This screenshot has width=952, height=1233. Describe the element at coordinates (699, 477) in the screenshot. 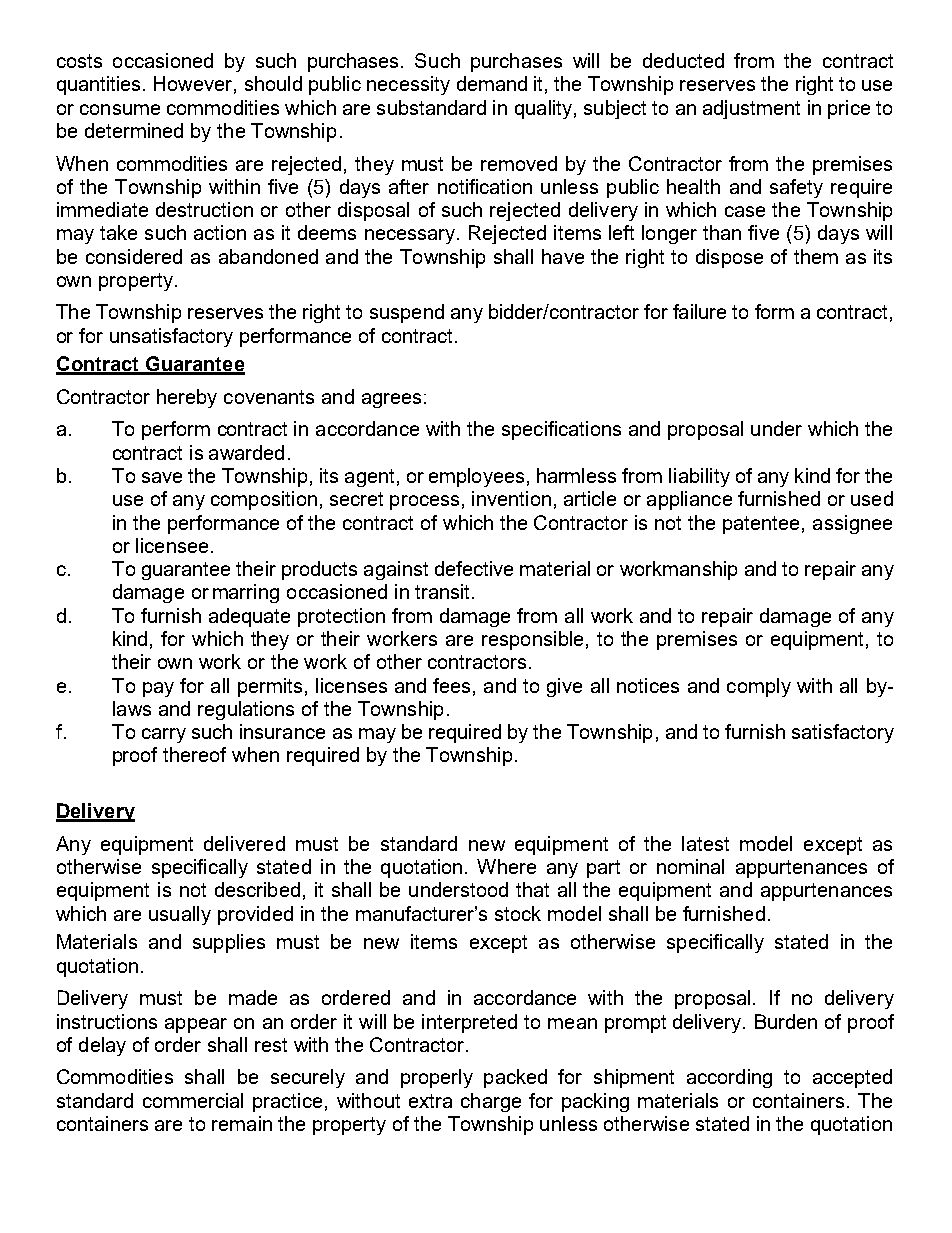

I see `liability` at that location.
